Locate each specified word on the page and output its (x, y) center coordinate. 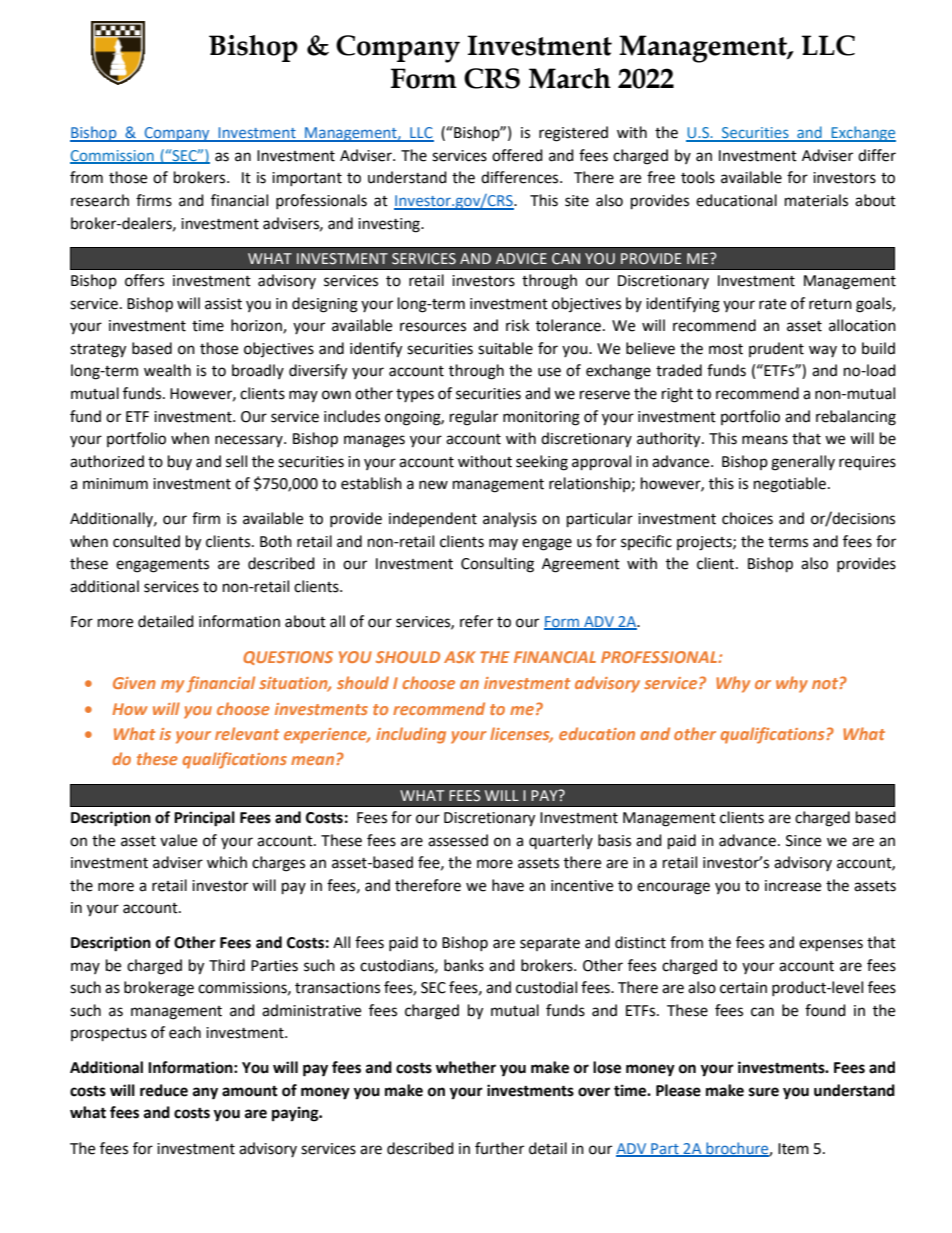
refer (476, 621)
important (307, 179)
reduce (164, 1090)
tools (698, 177)
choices (747, 518)
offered (517, 155)
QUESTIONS (288, 658)
